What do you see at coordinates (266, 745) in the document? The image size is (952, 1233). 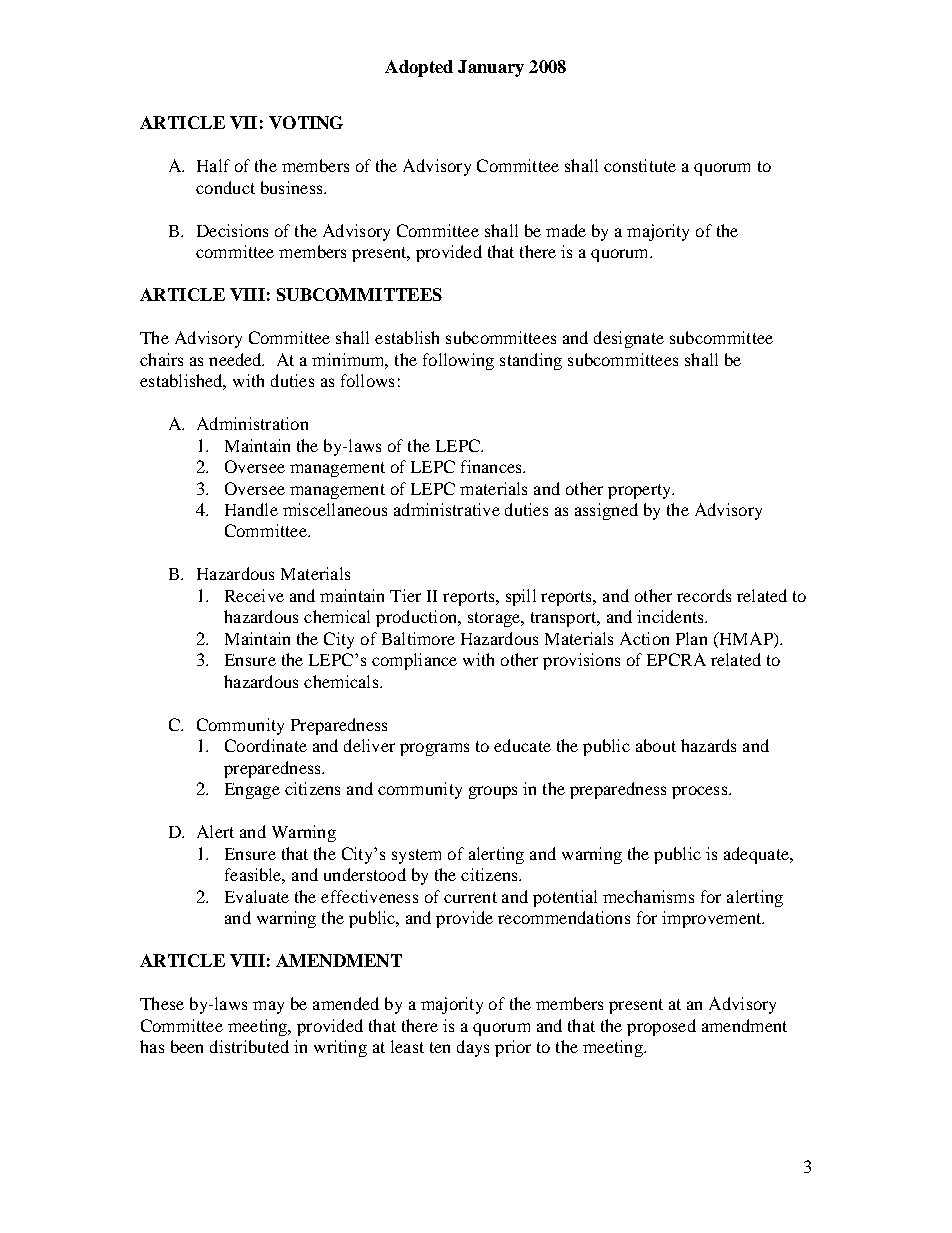 I see `Coordinate` at bounding box center [266, 745].
